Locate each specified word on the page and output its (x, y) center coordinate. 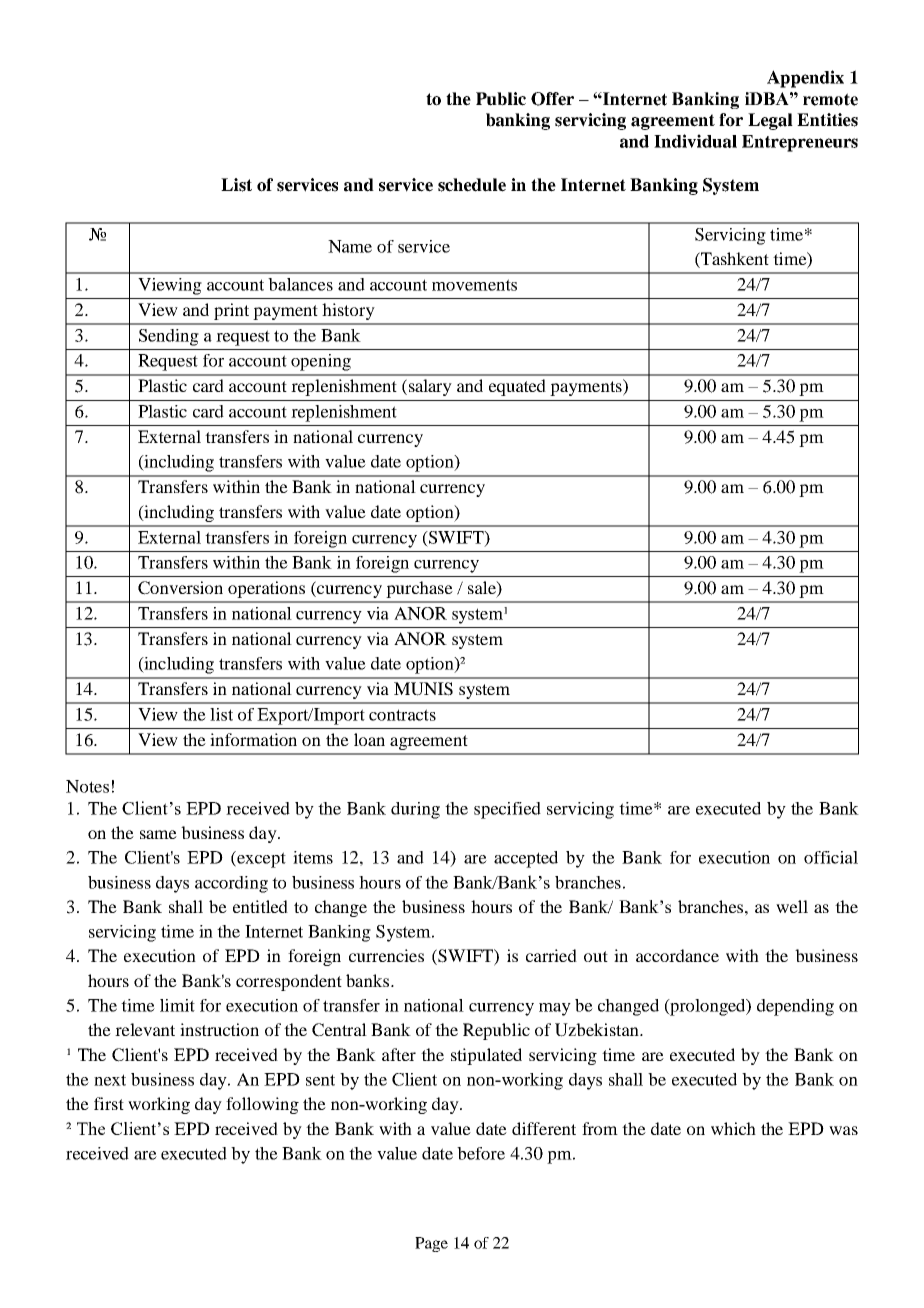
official (831, 857)
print (231, 311)
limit (177, 1005)
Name (350, 246)
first (109, 1103)
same (158, 834)
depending (795, 1007)
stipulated (486, 1056)
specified (507, 810)
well (792, 906)
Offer (552, 99)
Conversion (180, 588)
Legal (770, 121)
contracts (402, 715)
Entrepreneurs (800, 143)
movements (474, 285)
